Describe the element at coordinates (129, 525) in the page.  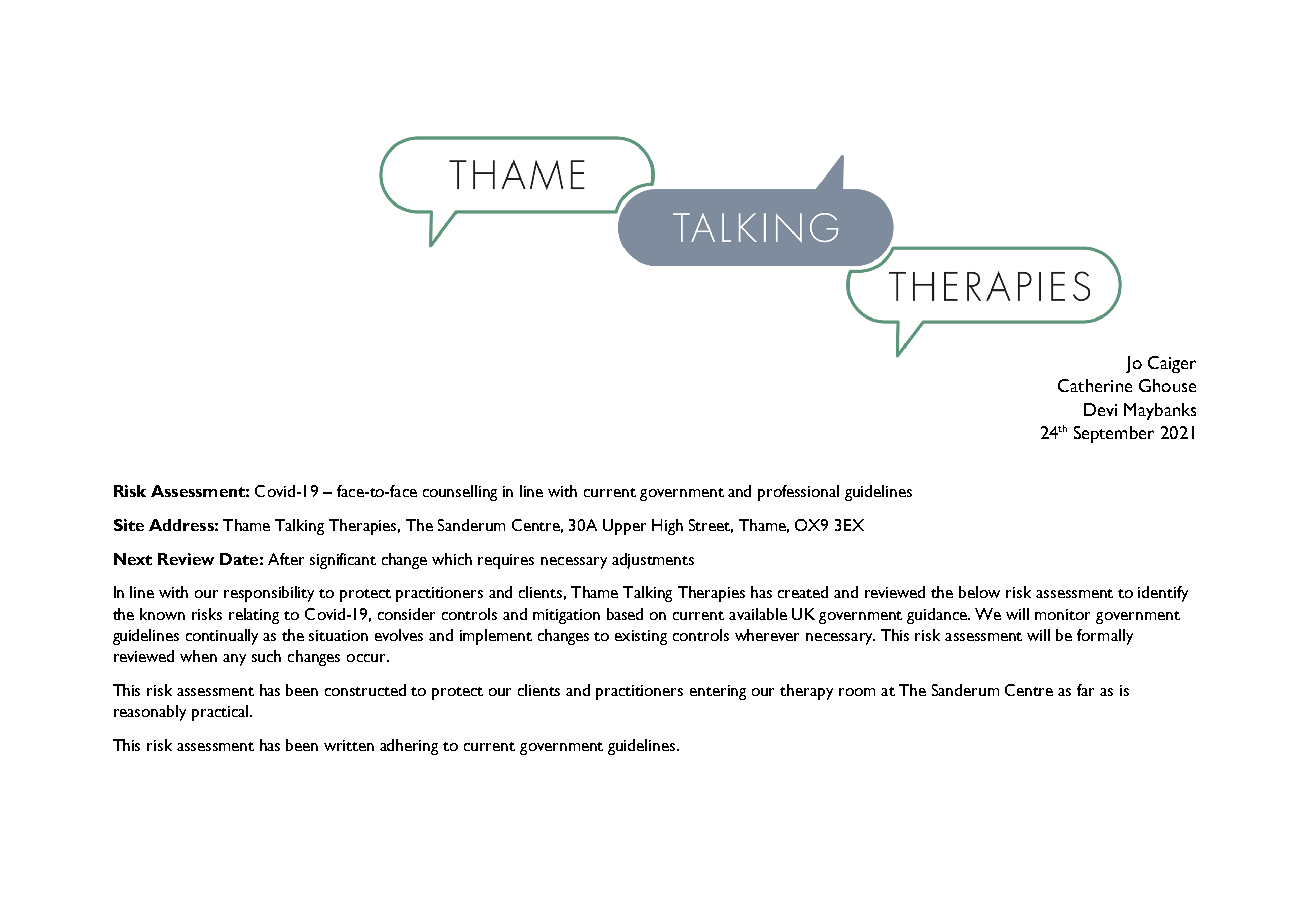
I see `Site` at that location.
